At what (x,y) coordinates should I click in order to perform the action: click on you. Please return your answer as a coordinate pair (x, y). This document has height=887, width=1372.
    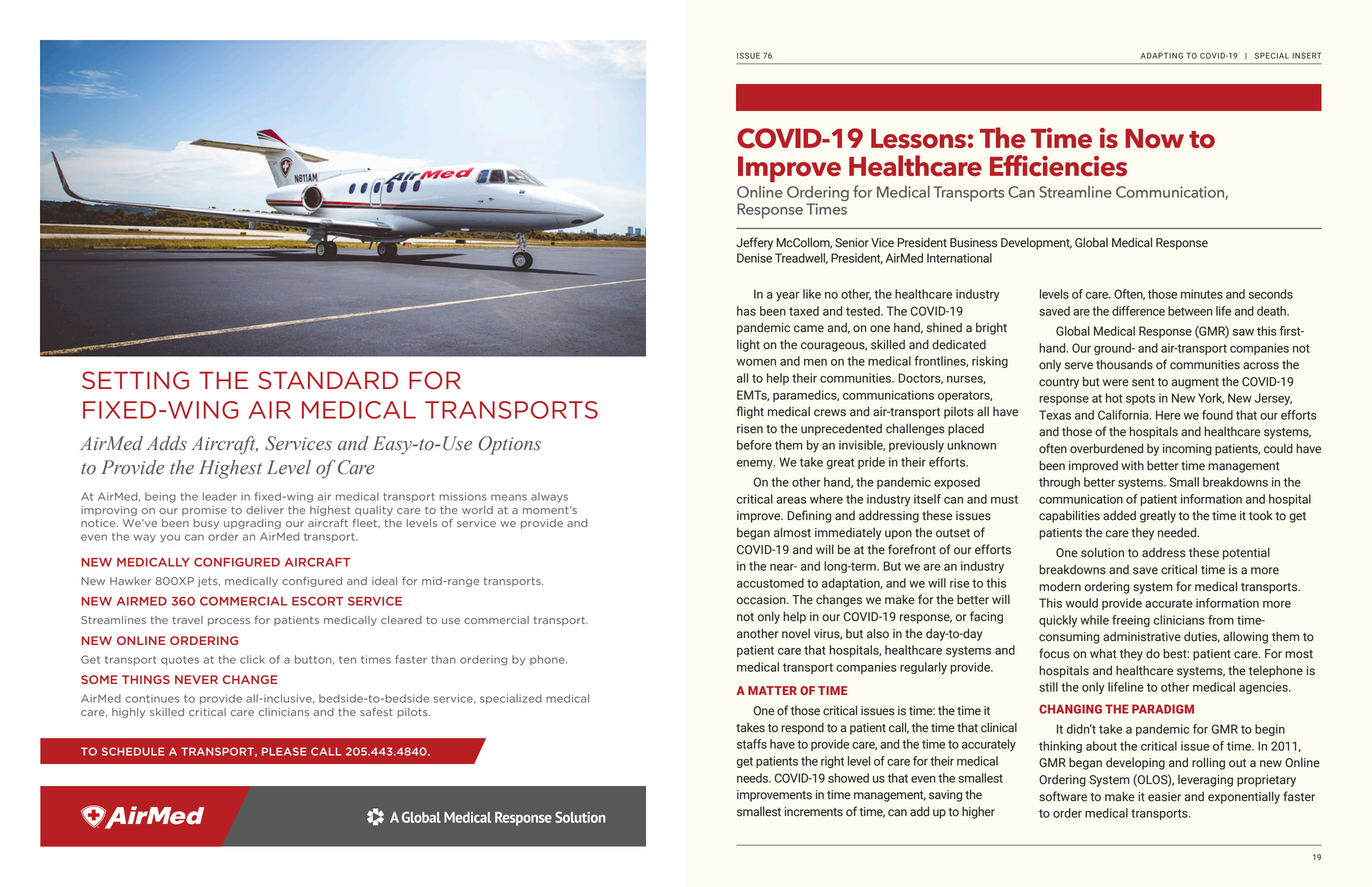
    Looking at the image, I should click on (170, 538).
